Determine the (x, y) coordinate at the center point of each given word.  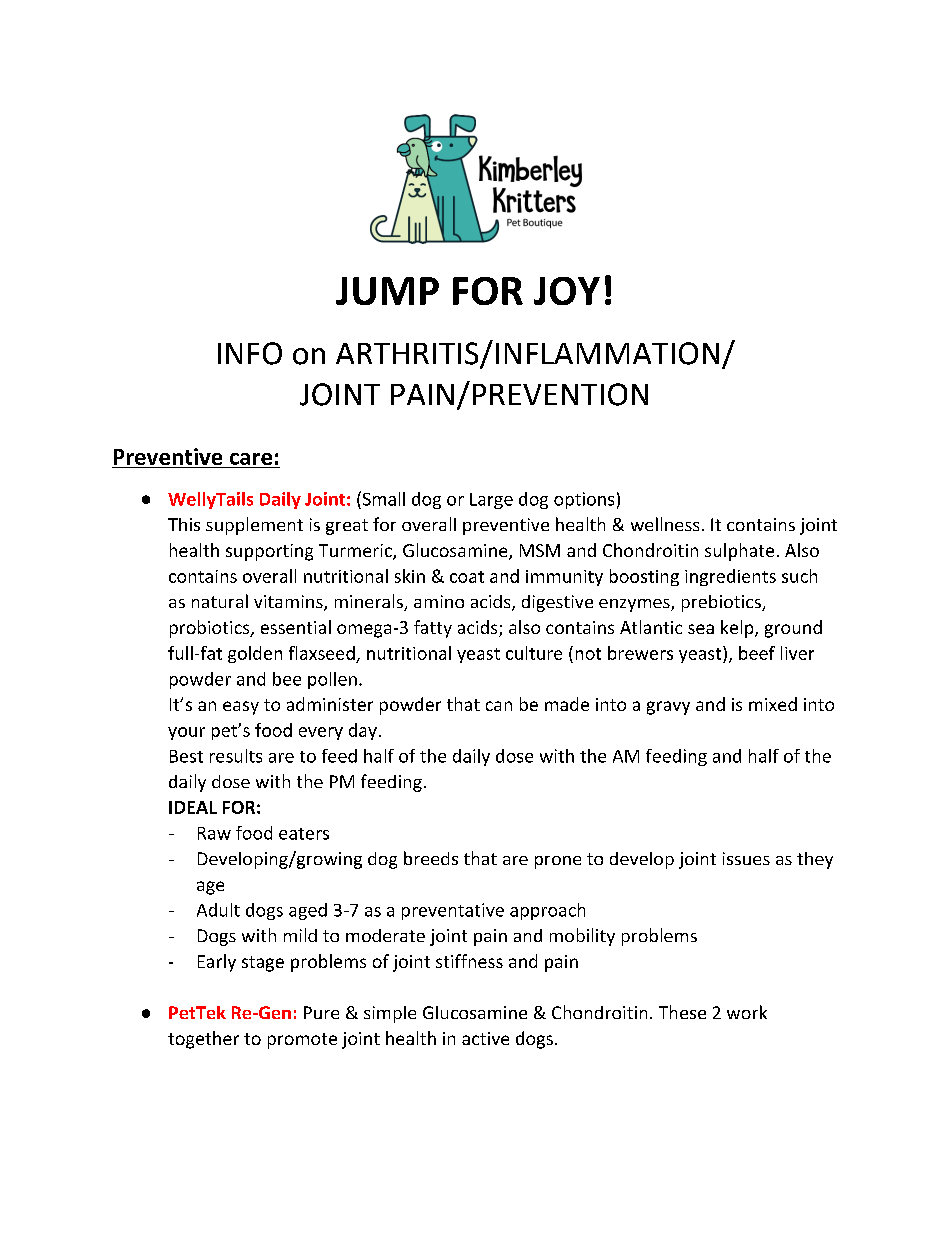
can (499, 706)
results (236, 756)
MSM (540, 550)
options (584, 500)
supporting (269, 552)
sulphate (739, 552)
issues (746, 858)
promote (302, 1041)
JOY (567, 291)
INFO (250, 353)
